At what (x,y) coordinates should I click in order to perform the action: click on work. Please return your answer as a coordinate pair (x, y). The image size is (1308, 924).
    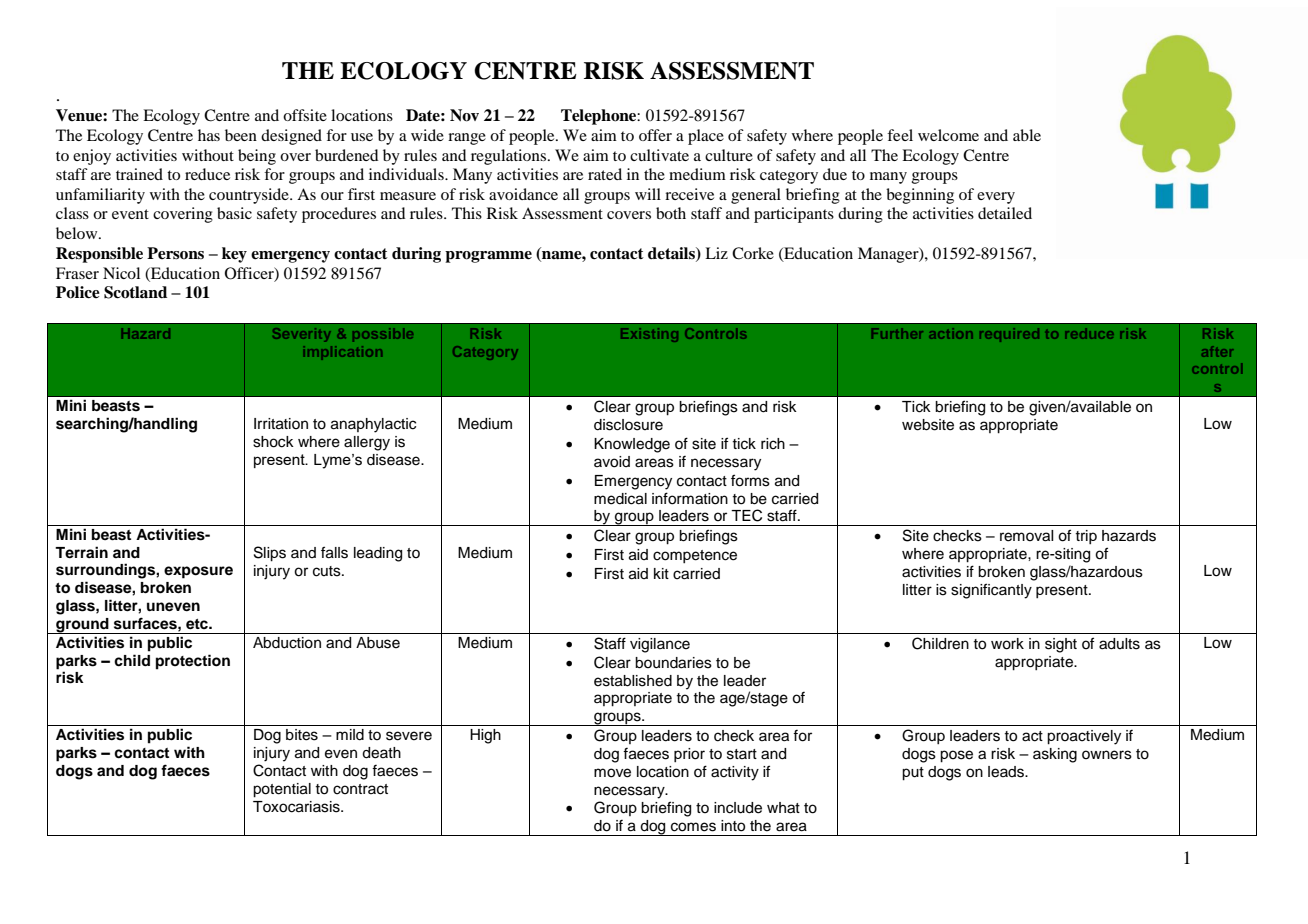
    Looking at the image, I should click on (1007, 644).
